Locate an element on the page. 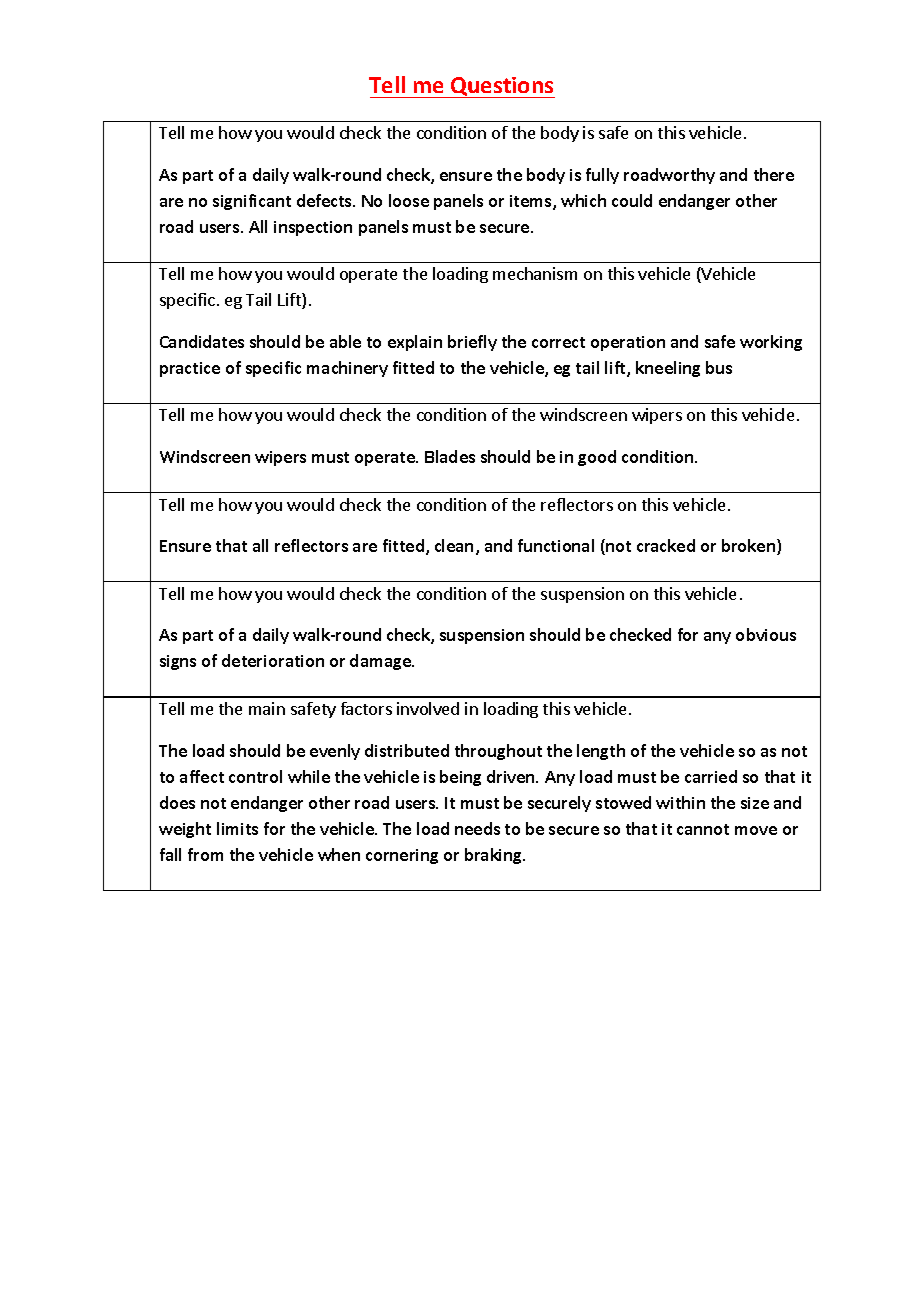 The image size is (924, 1308). mechanism is located at coordinates (535, 273).
